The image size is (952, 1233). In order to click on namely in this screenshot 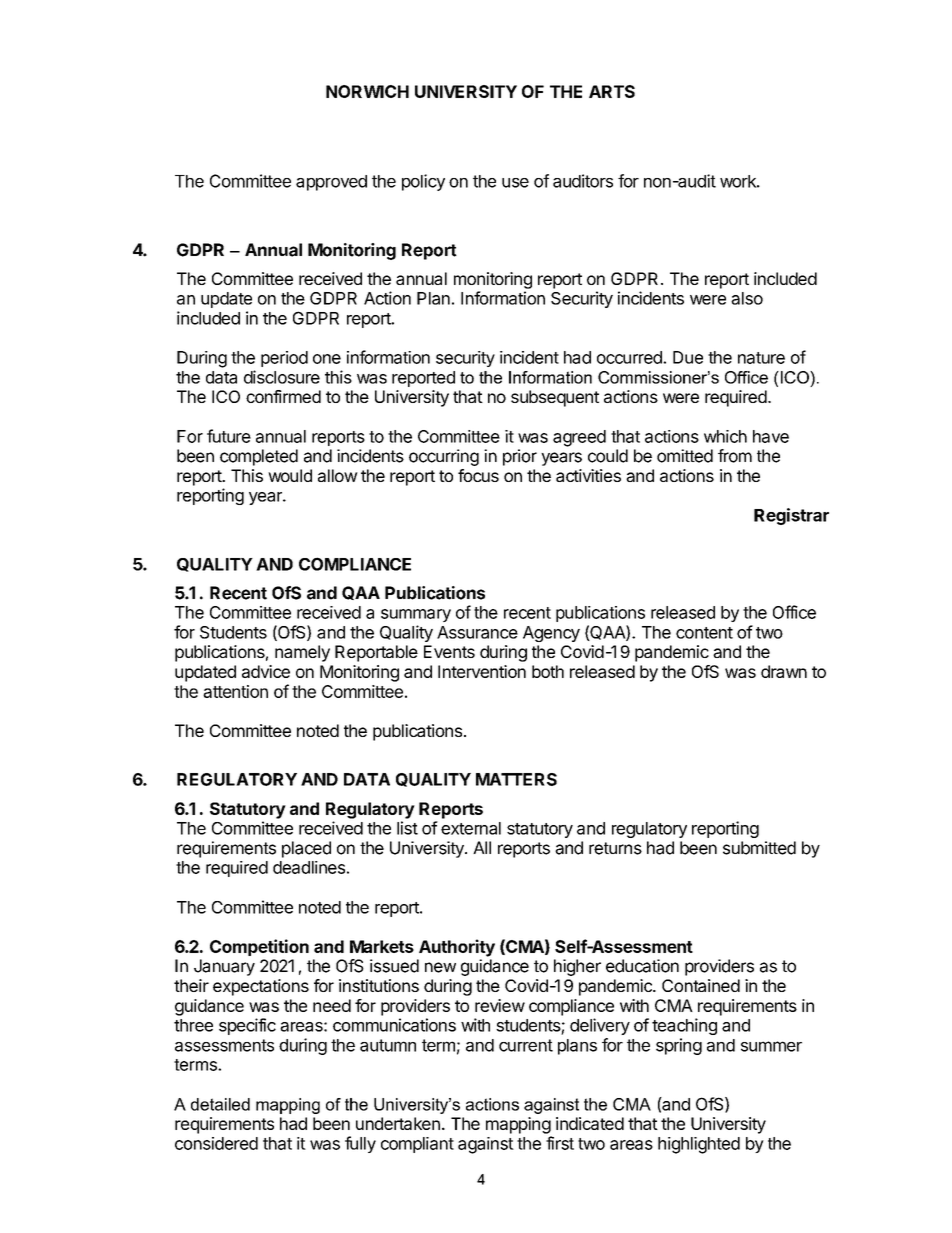, I will do `click(302, 653)`.
